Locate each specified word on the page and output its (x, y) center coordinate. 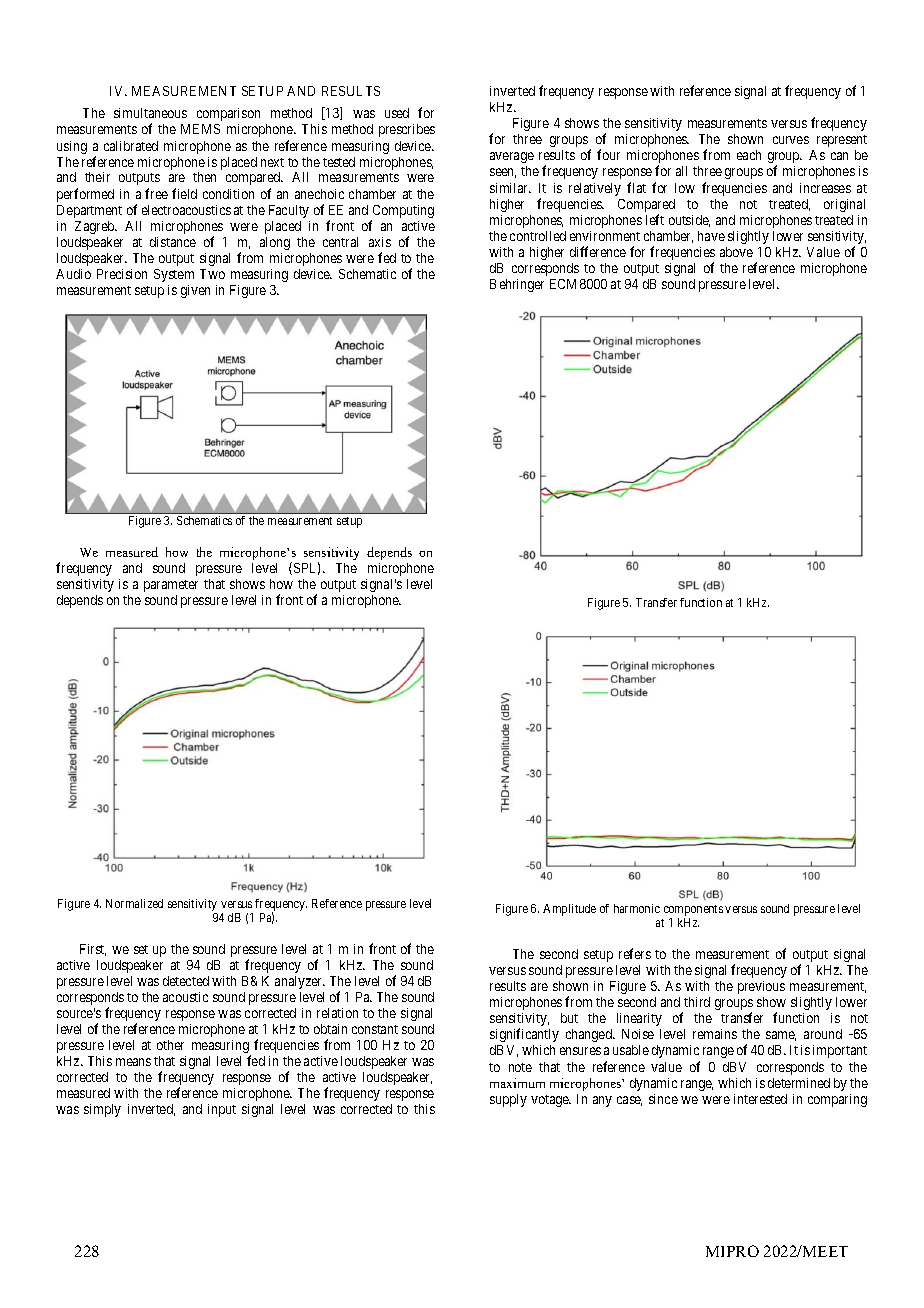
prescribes (407, 130)
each (749, 155)
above (736, 252)
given (195, 291)
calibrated (131, 146)
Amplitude (569, 910)
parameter (171, 586)
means (133, 1062)
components (693, 912)
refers (635, 953)
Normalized (134, 903)
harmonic (637, 908)
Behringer (517, 285)
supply (508, 1100)
